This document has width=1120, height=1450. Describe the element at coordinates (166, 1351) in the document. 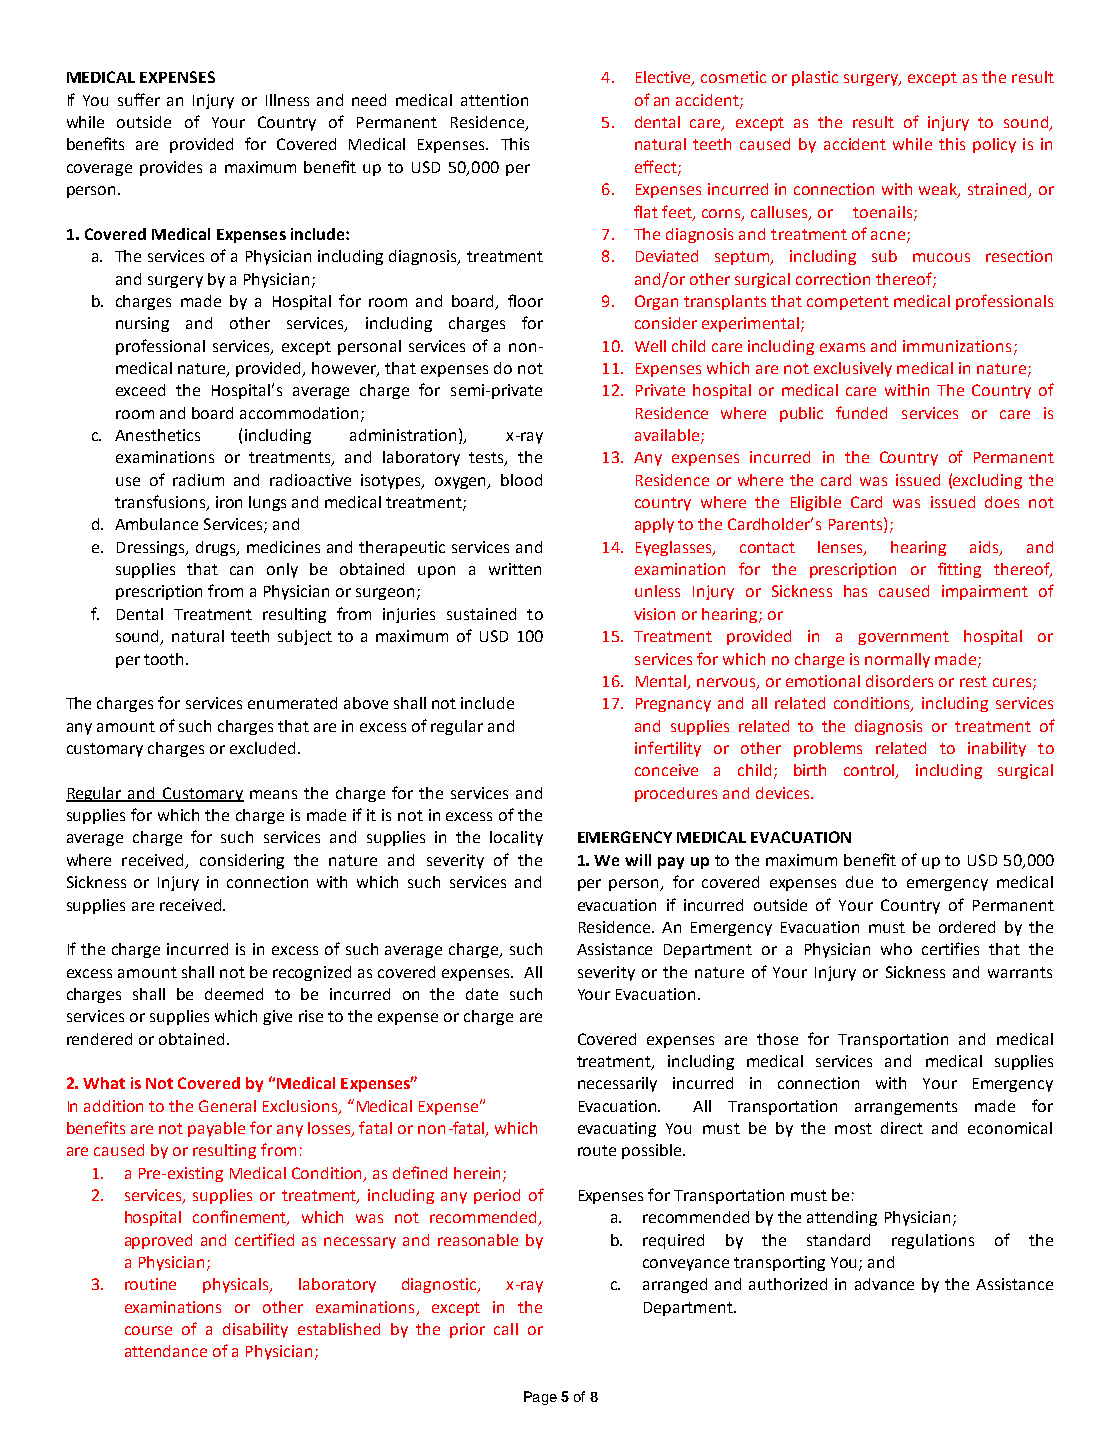

I see `attendance` at that location.
